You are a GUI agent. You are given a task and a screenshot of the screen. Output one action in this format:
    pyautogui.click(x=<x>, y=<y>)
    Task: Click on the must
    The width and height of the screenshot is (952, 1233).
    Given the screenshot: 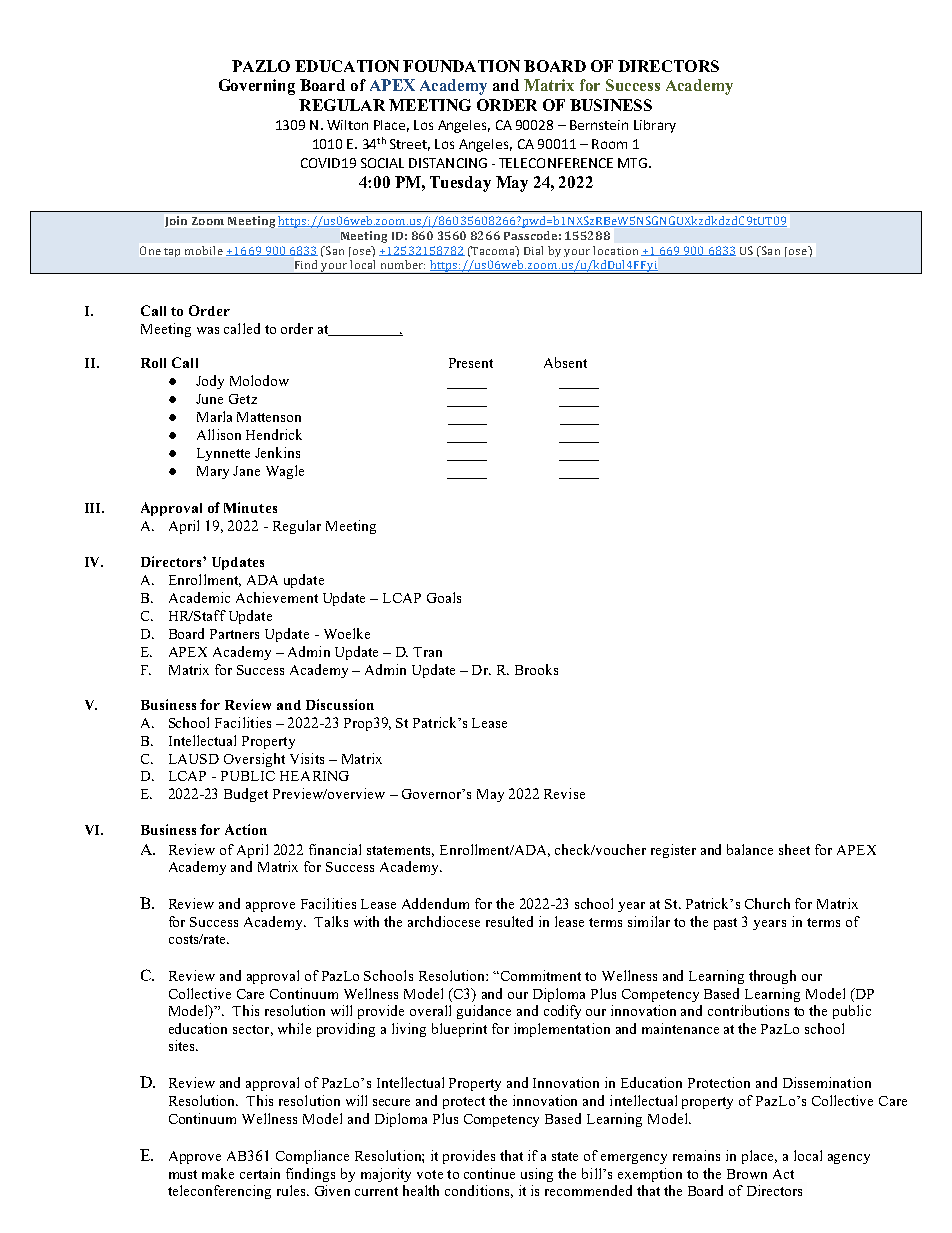 What is the action you would take?
    pyautogui.click(x=183, y=1174)
